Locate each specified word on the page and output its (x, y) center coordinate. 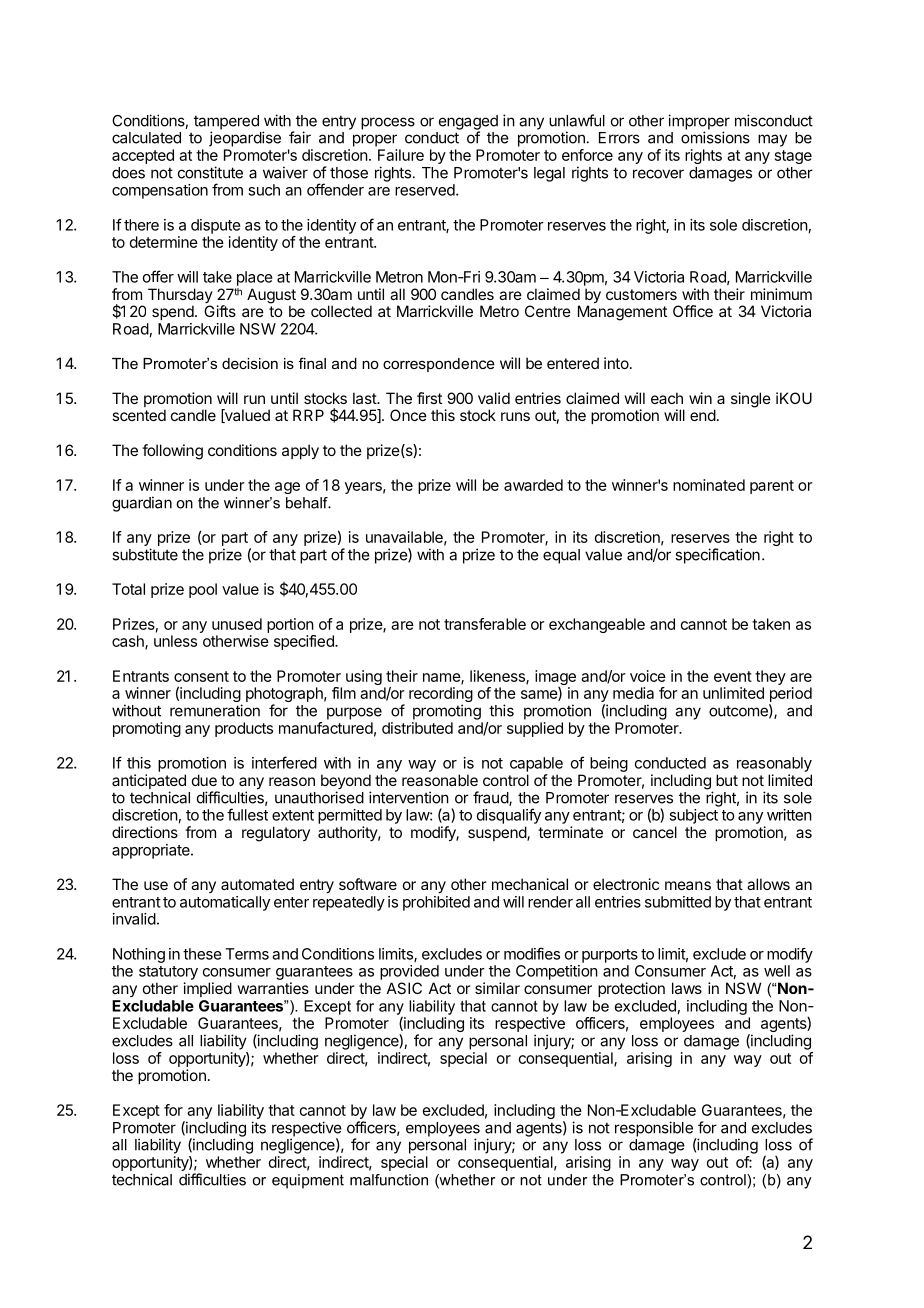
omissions (715, 137)
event (733, 676)
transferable (485, 624)
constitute (210, 172)
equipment (308, 1181)
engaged (468, 123)
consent (201, 676)
